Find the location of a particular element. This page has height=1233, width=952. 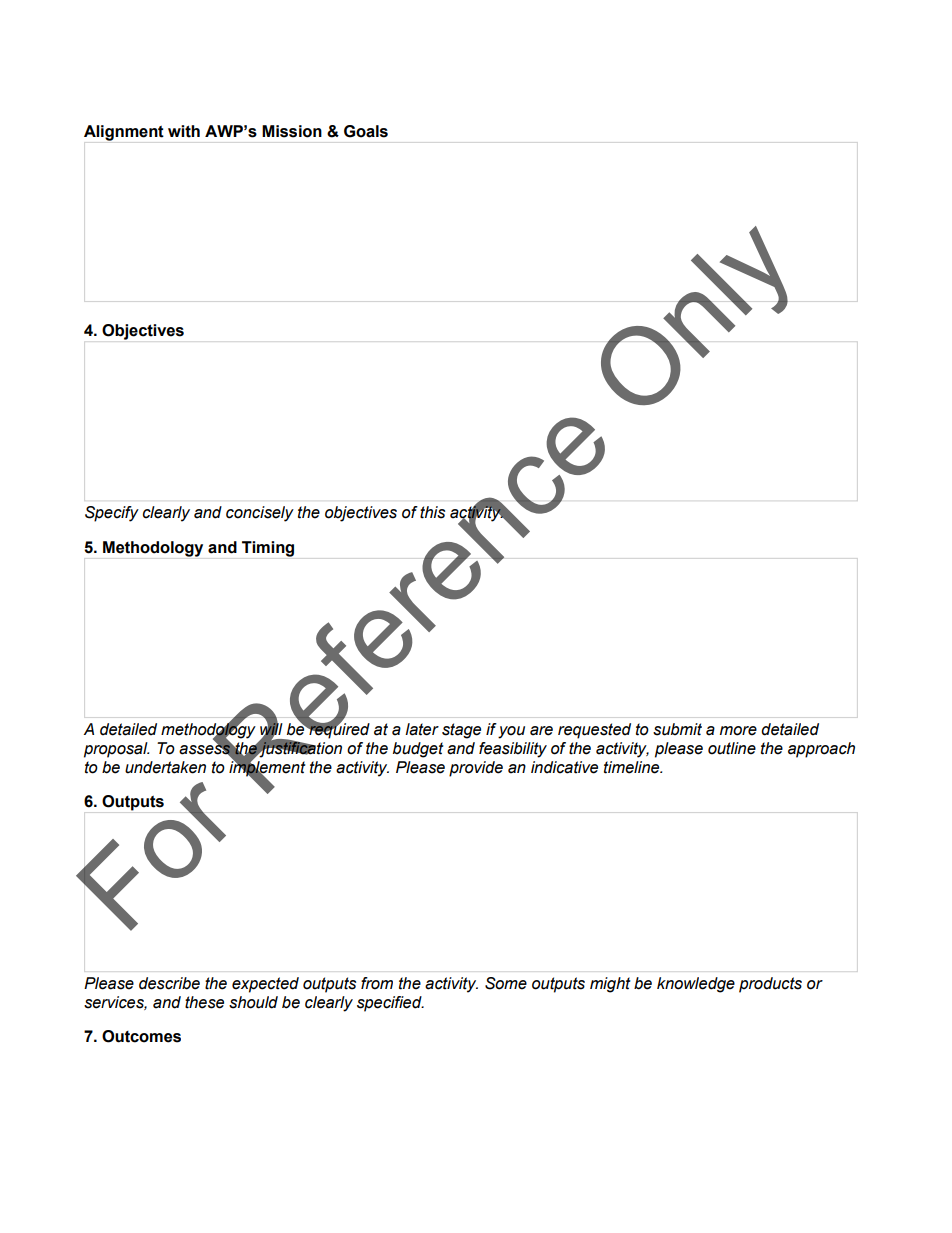

Goals is located at coordinates (366, 131).
